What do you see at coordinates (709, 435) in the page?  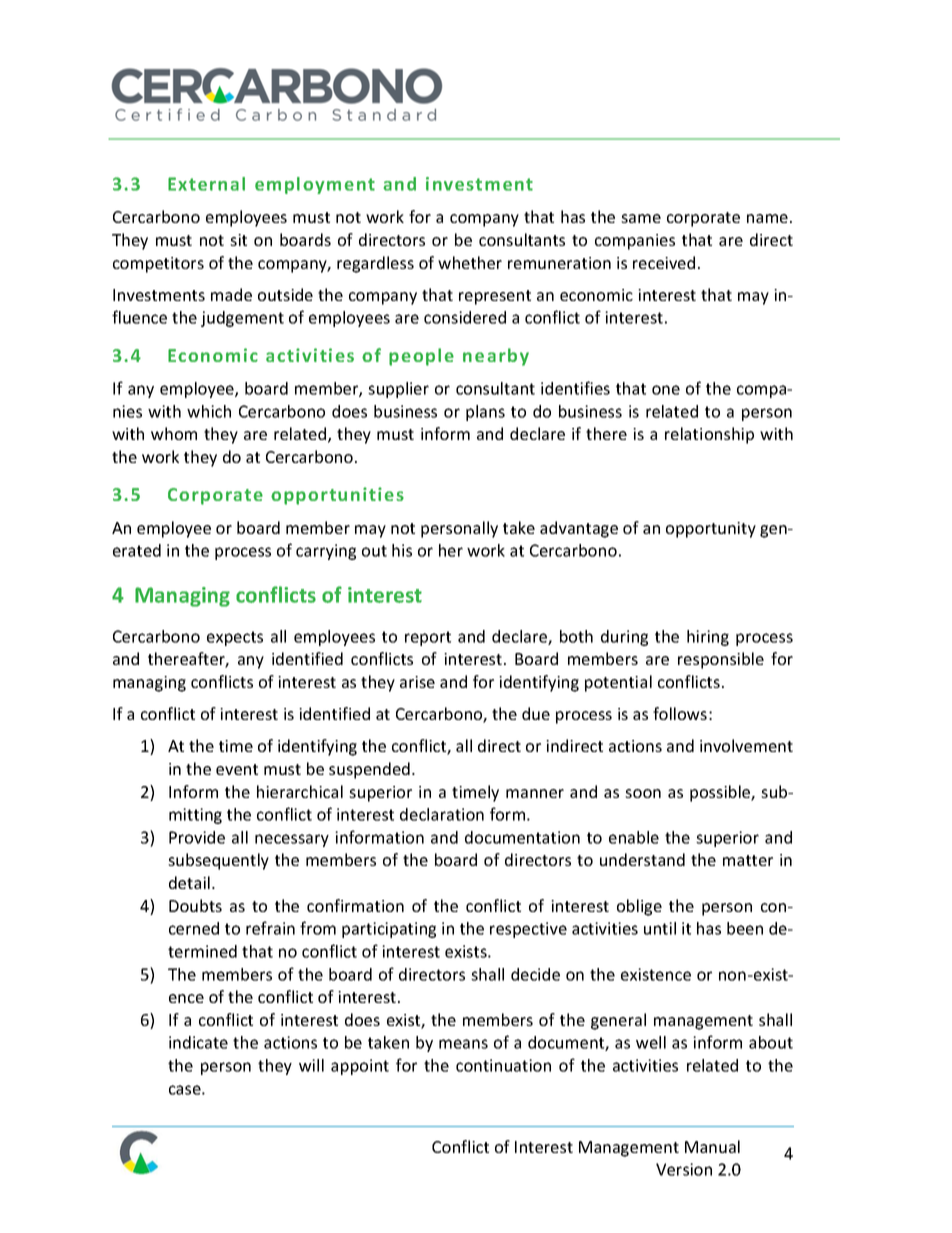 I see `relationship` at bounding box center [709, 435].
